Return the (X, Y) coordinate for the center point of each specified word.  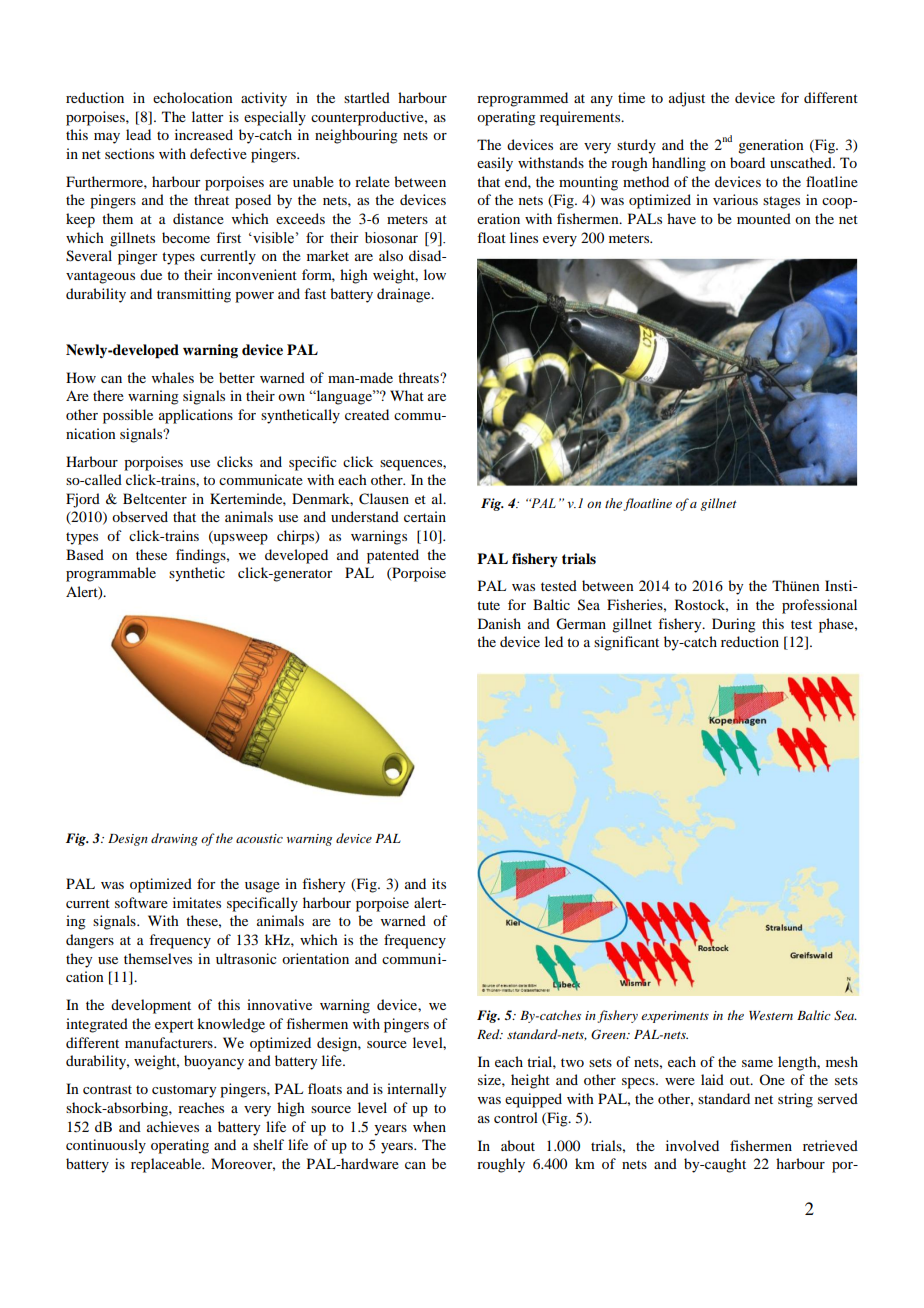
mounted (764, 218)
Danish (499, 623)
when (429, 1126)
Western (771, 1015)
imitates (197, 902)
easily (495, 164)
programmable (111, 574)
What (407, 395)
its (439, 883)
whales (173, 377)
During (734, 625)
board (747, 162)
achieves (173, 1126)
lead (138, 134)
